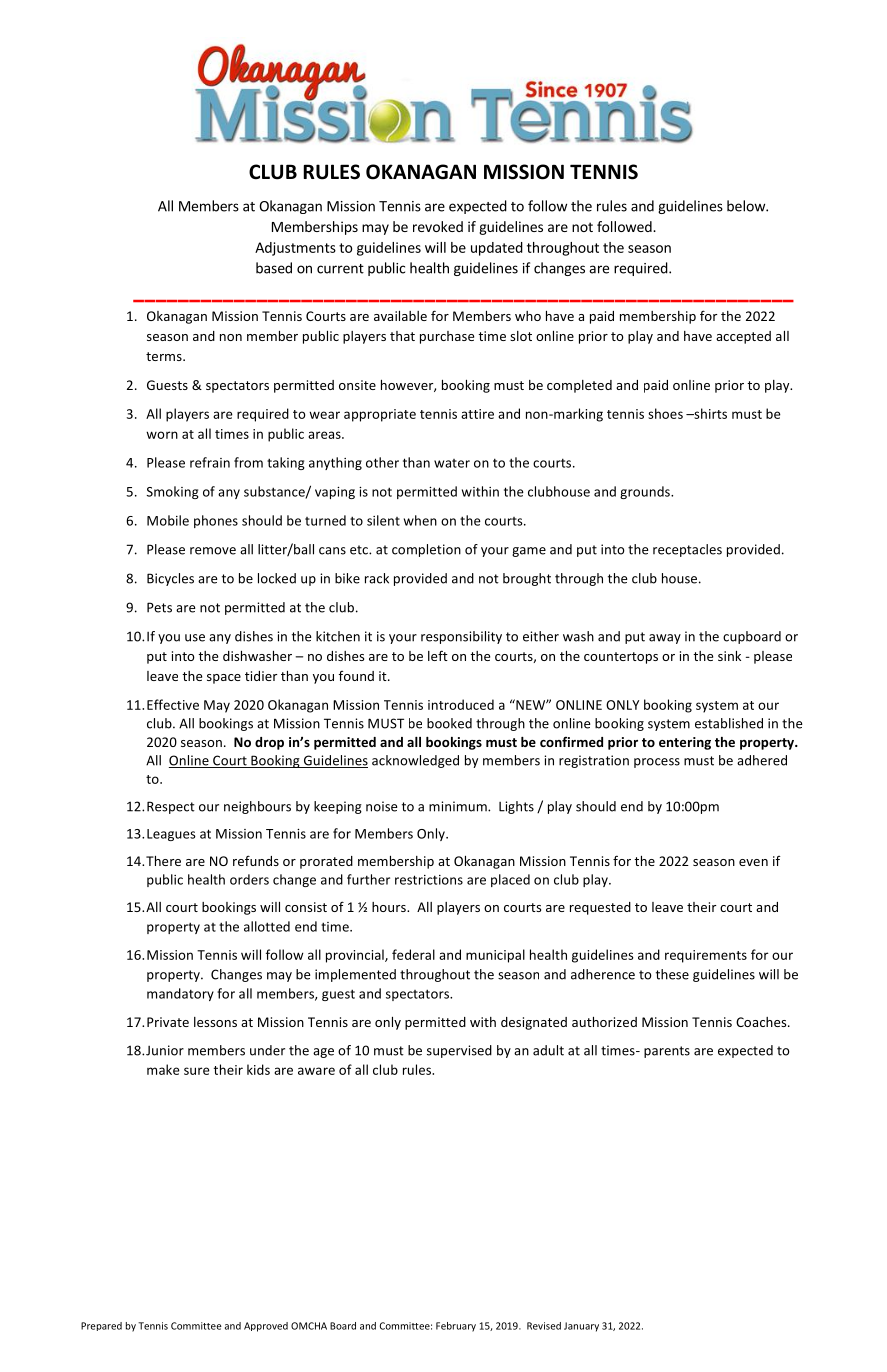 The image size is (887, 1372). Describe the element at coordinates (743, 337) in the screenshot. I see `accepted` at that location.
